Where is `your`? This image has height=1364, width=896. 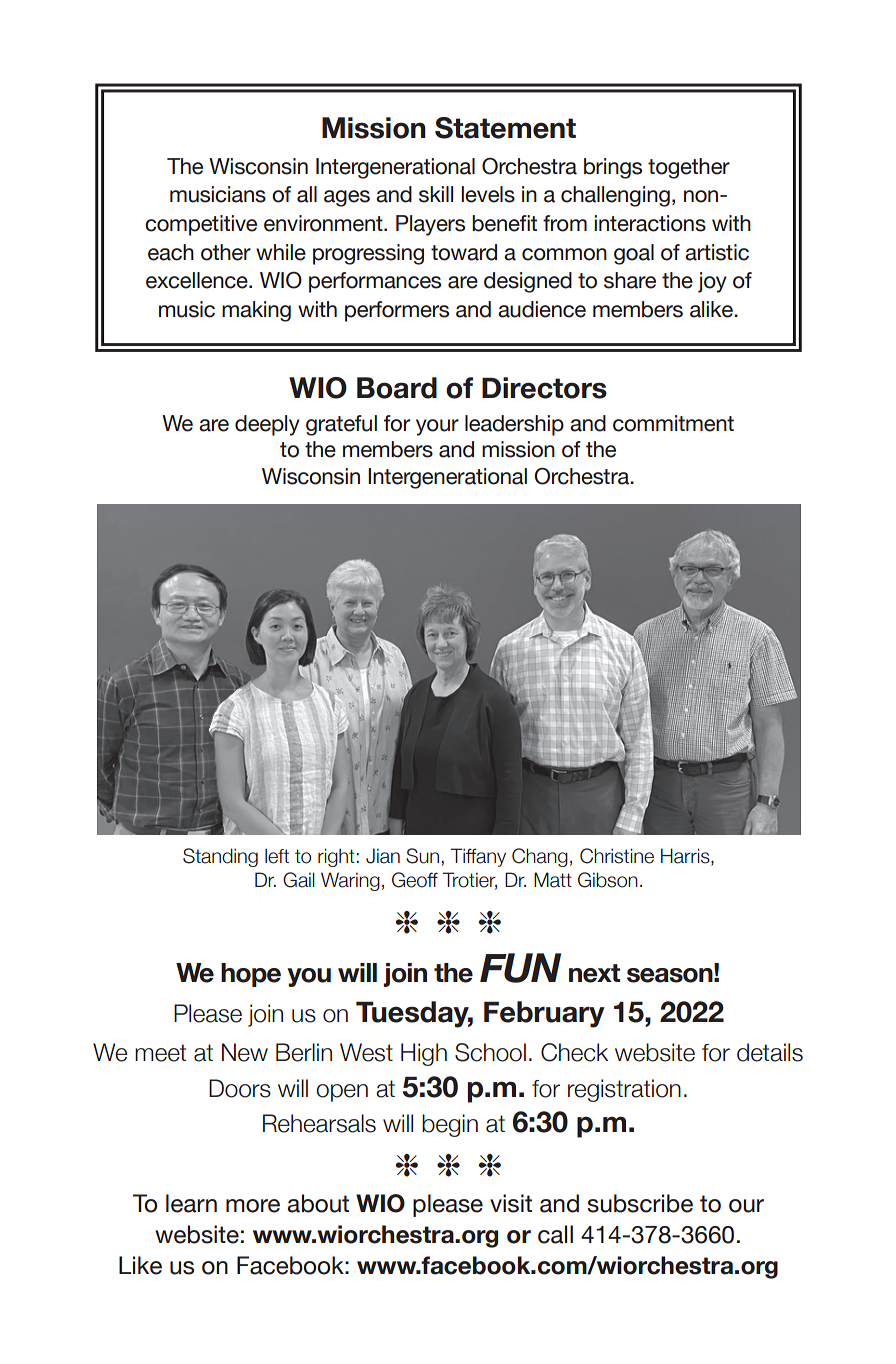 your is located at coordinates (437, 427).
